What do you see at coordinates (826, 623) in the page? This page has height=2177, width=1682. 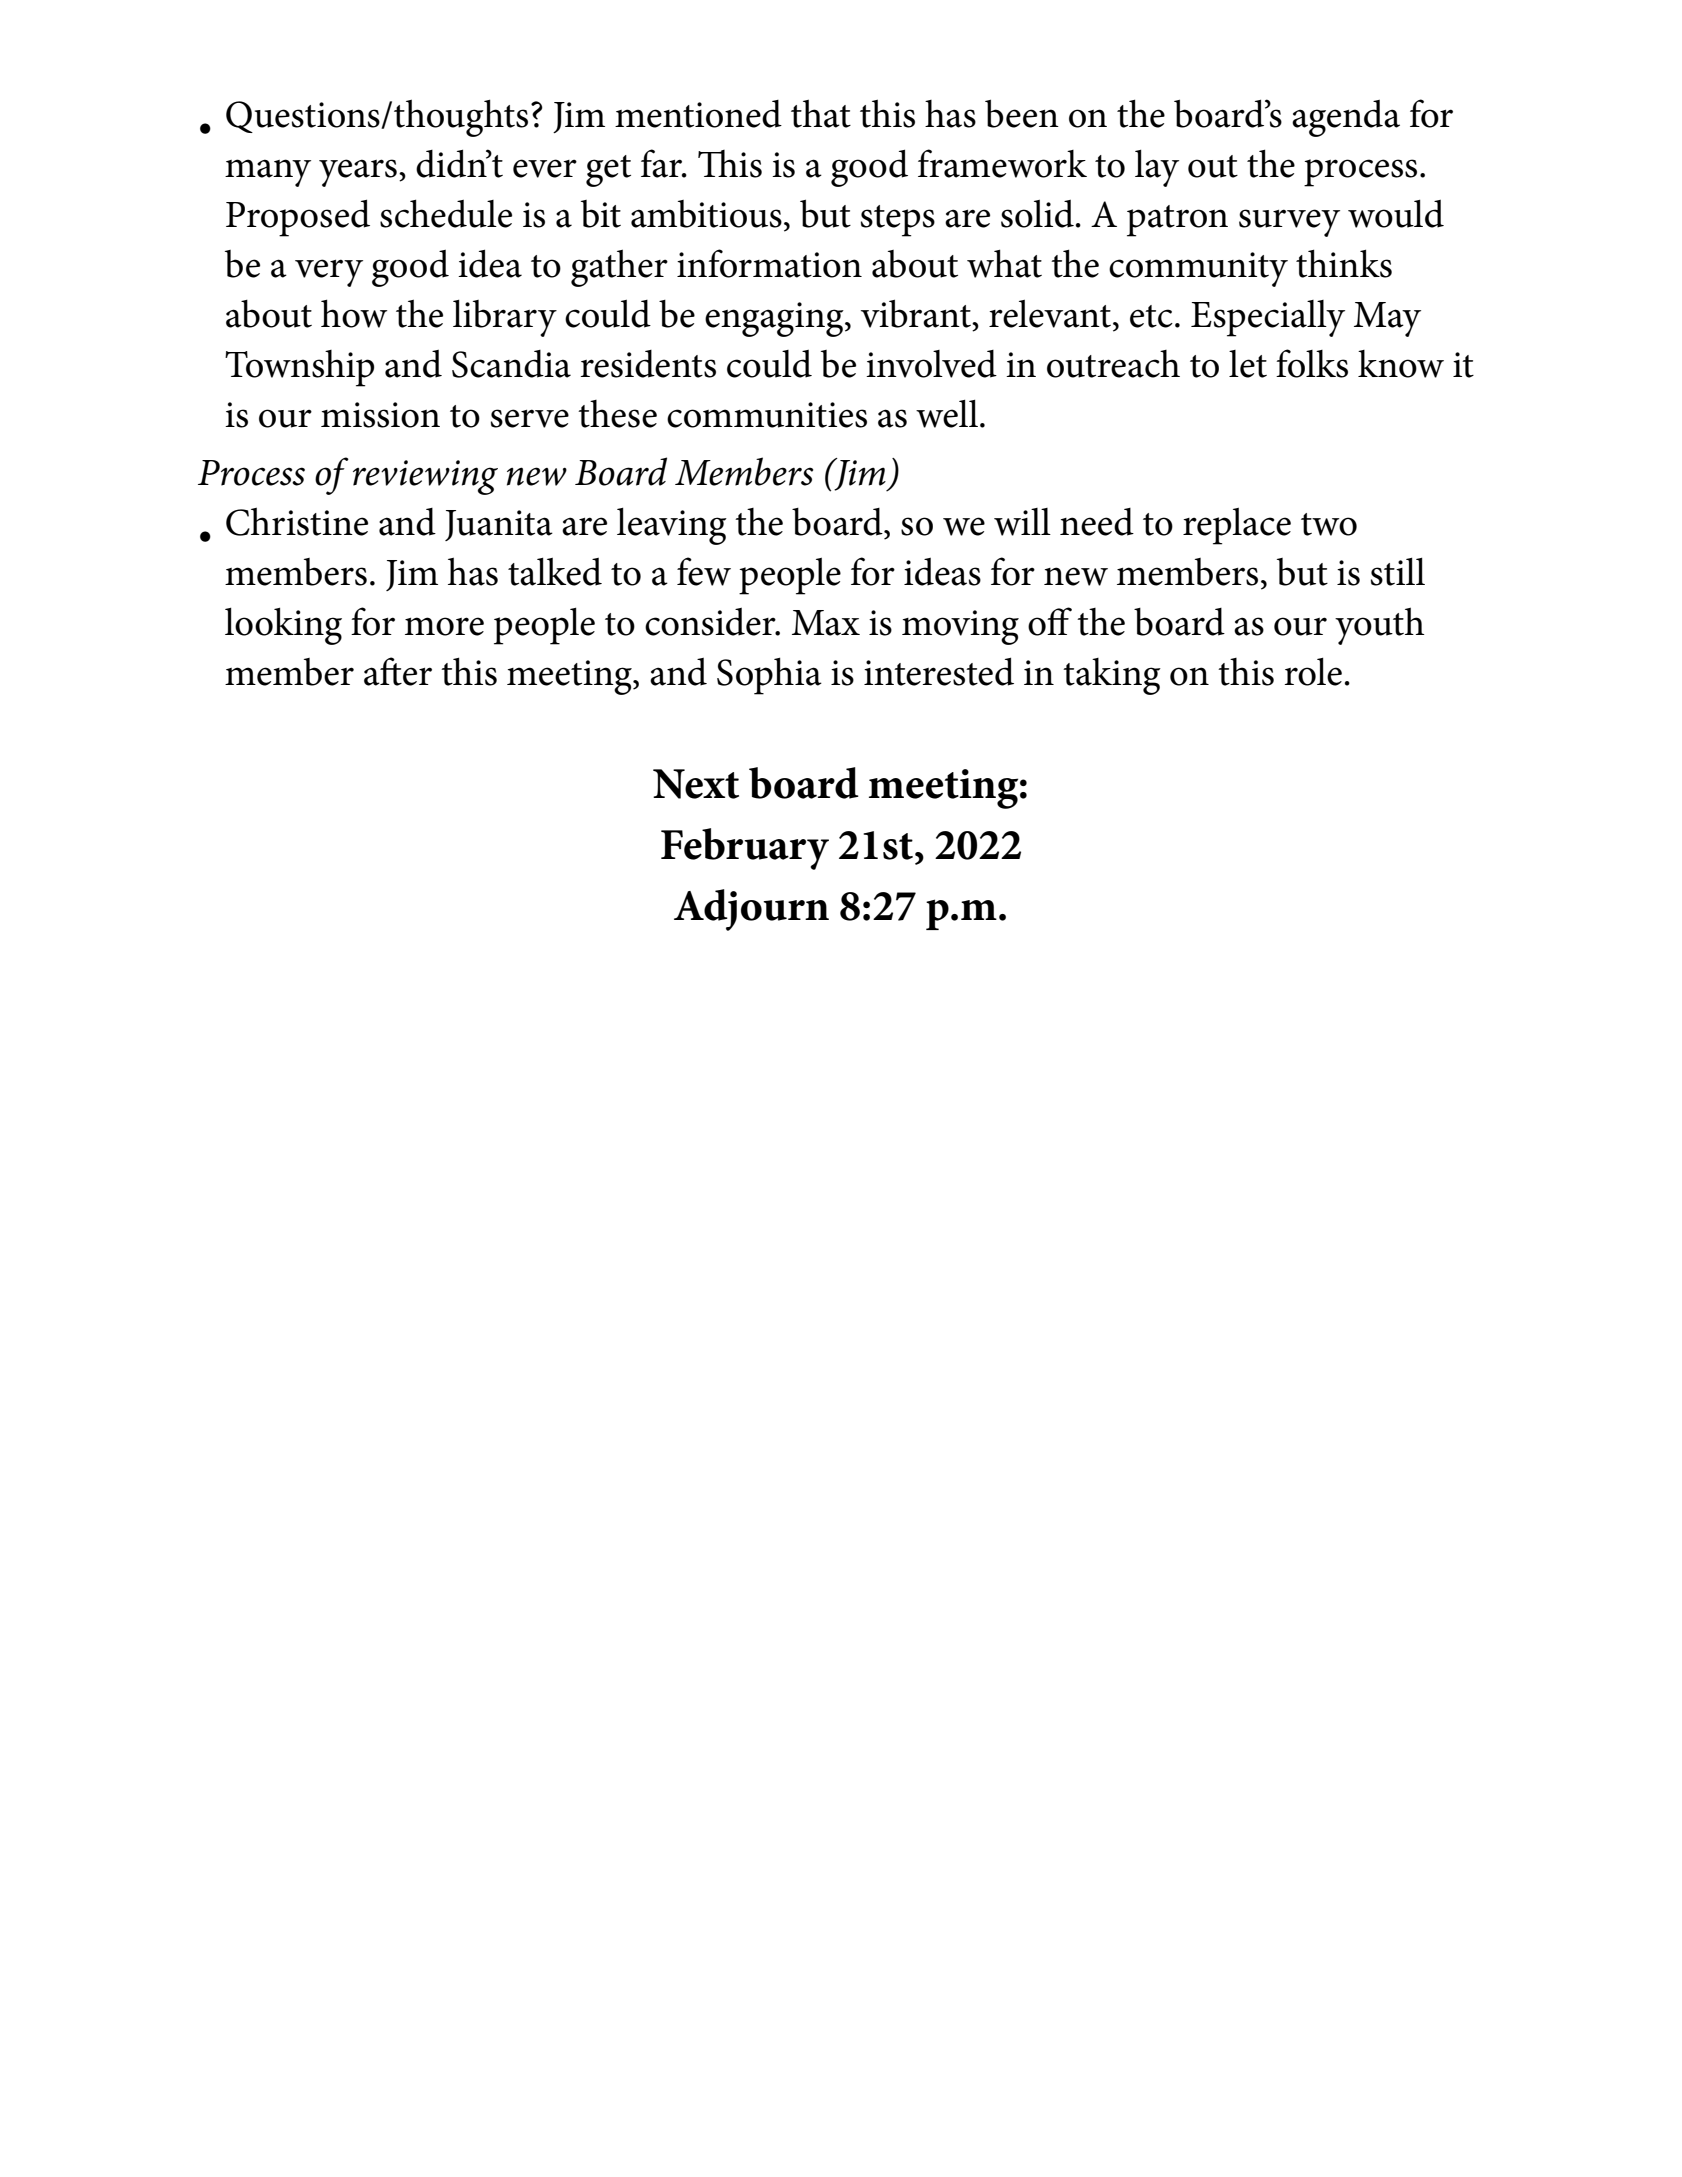 I see `Max` at bounding box center [826, 623].
